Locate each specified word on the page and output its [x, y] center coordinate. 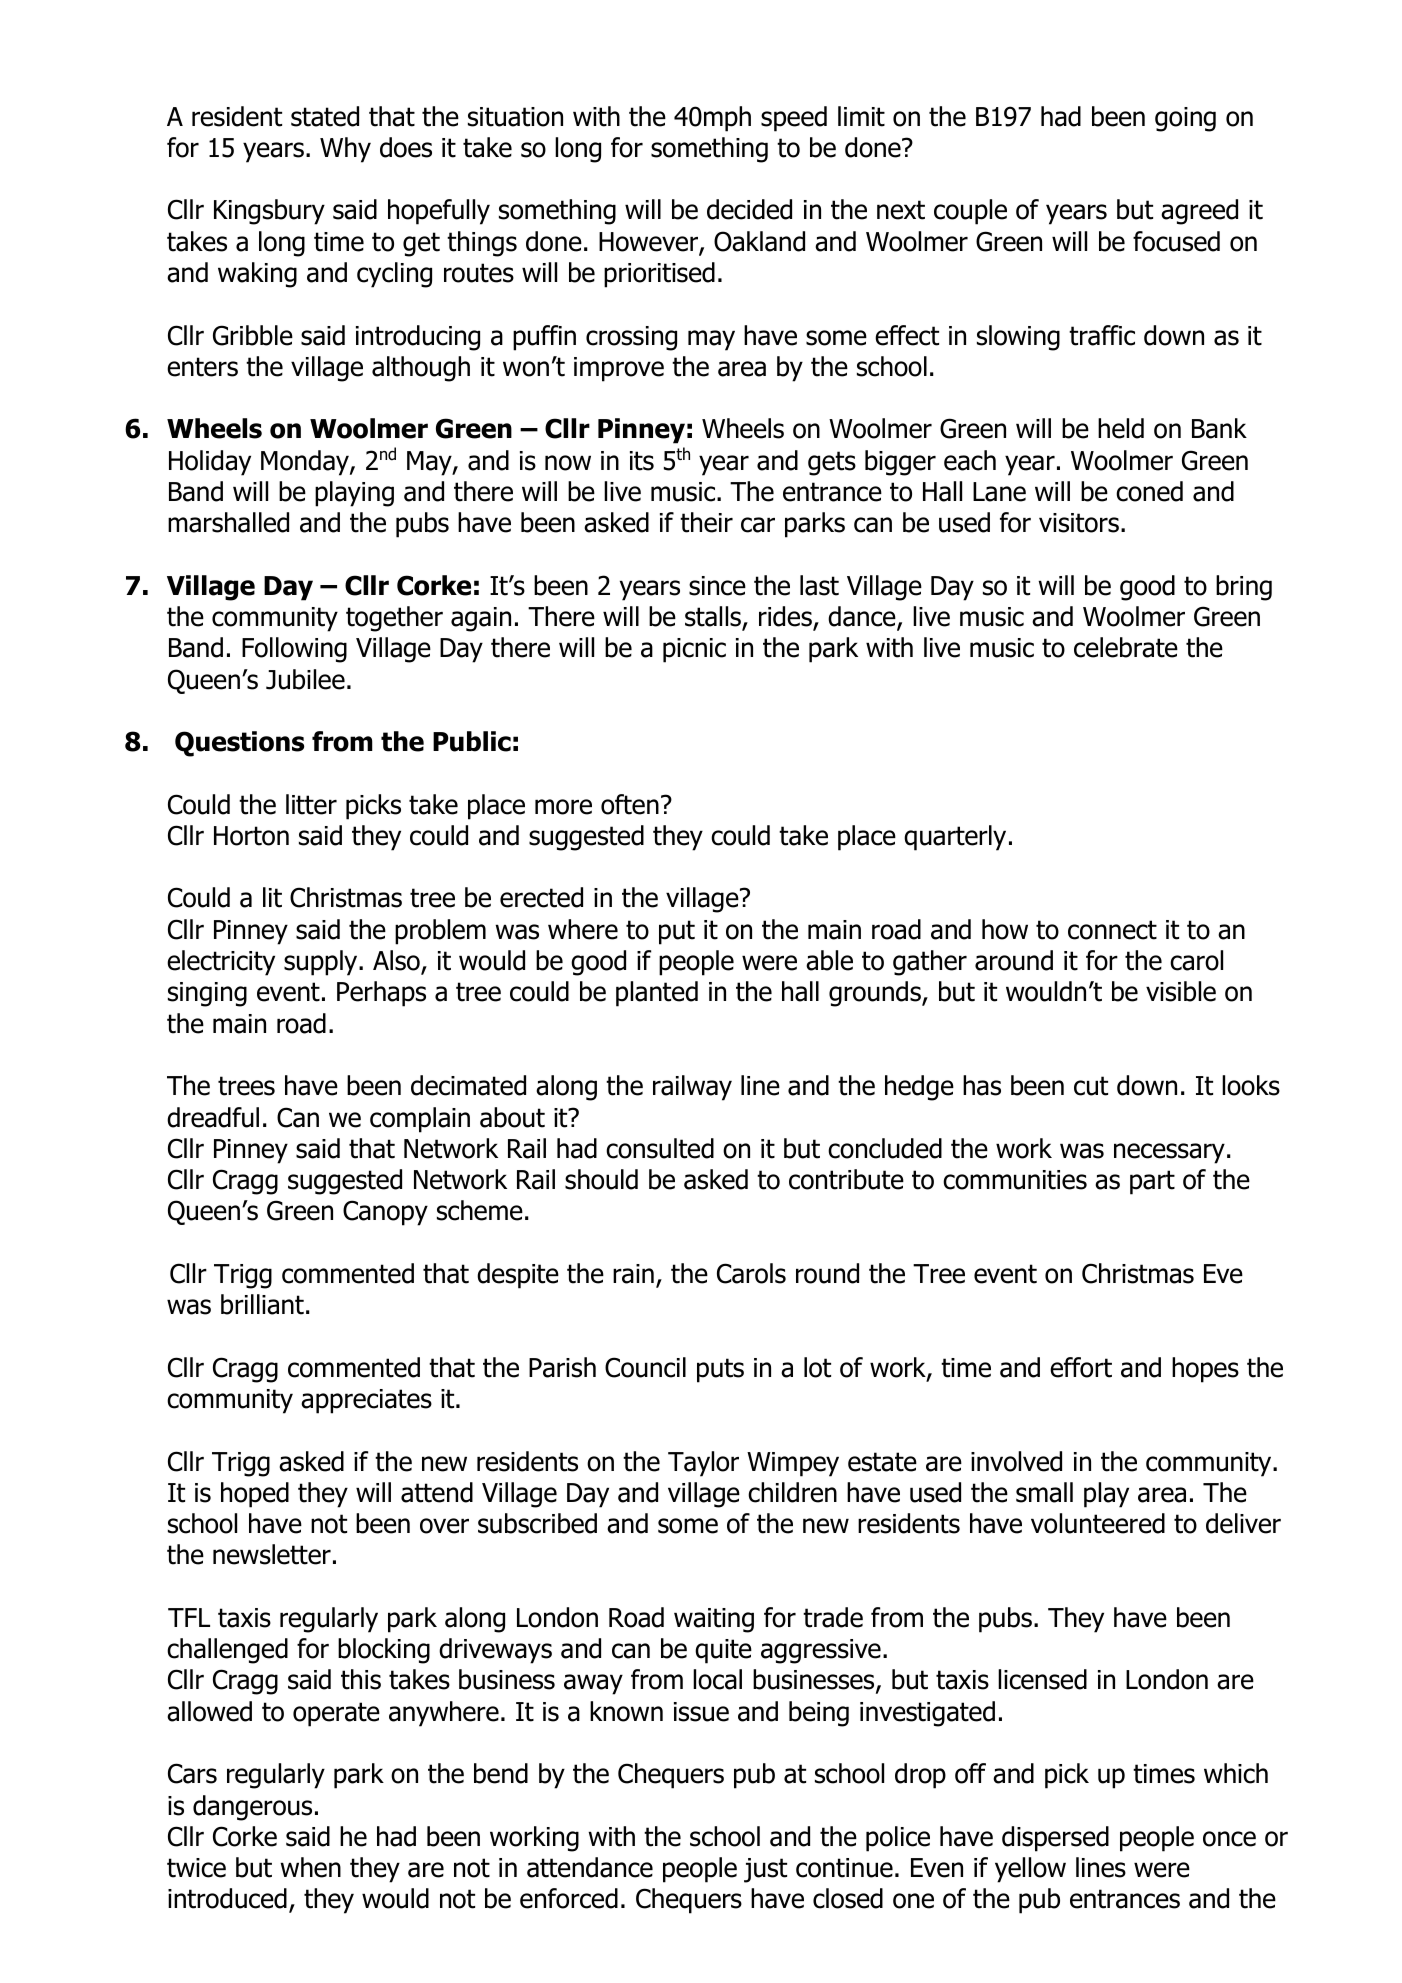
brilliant [262, 1304]
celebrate [1126, 647]
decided [749, 209]
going [1185, 119]
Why [345, 150]
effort [1081, 1367]
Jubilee [305, 679]
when [310, 1867]
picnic [694, 650]
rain [633, 1274]
